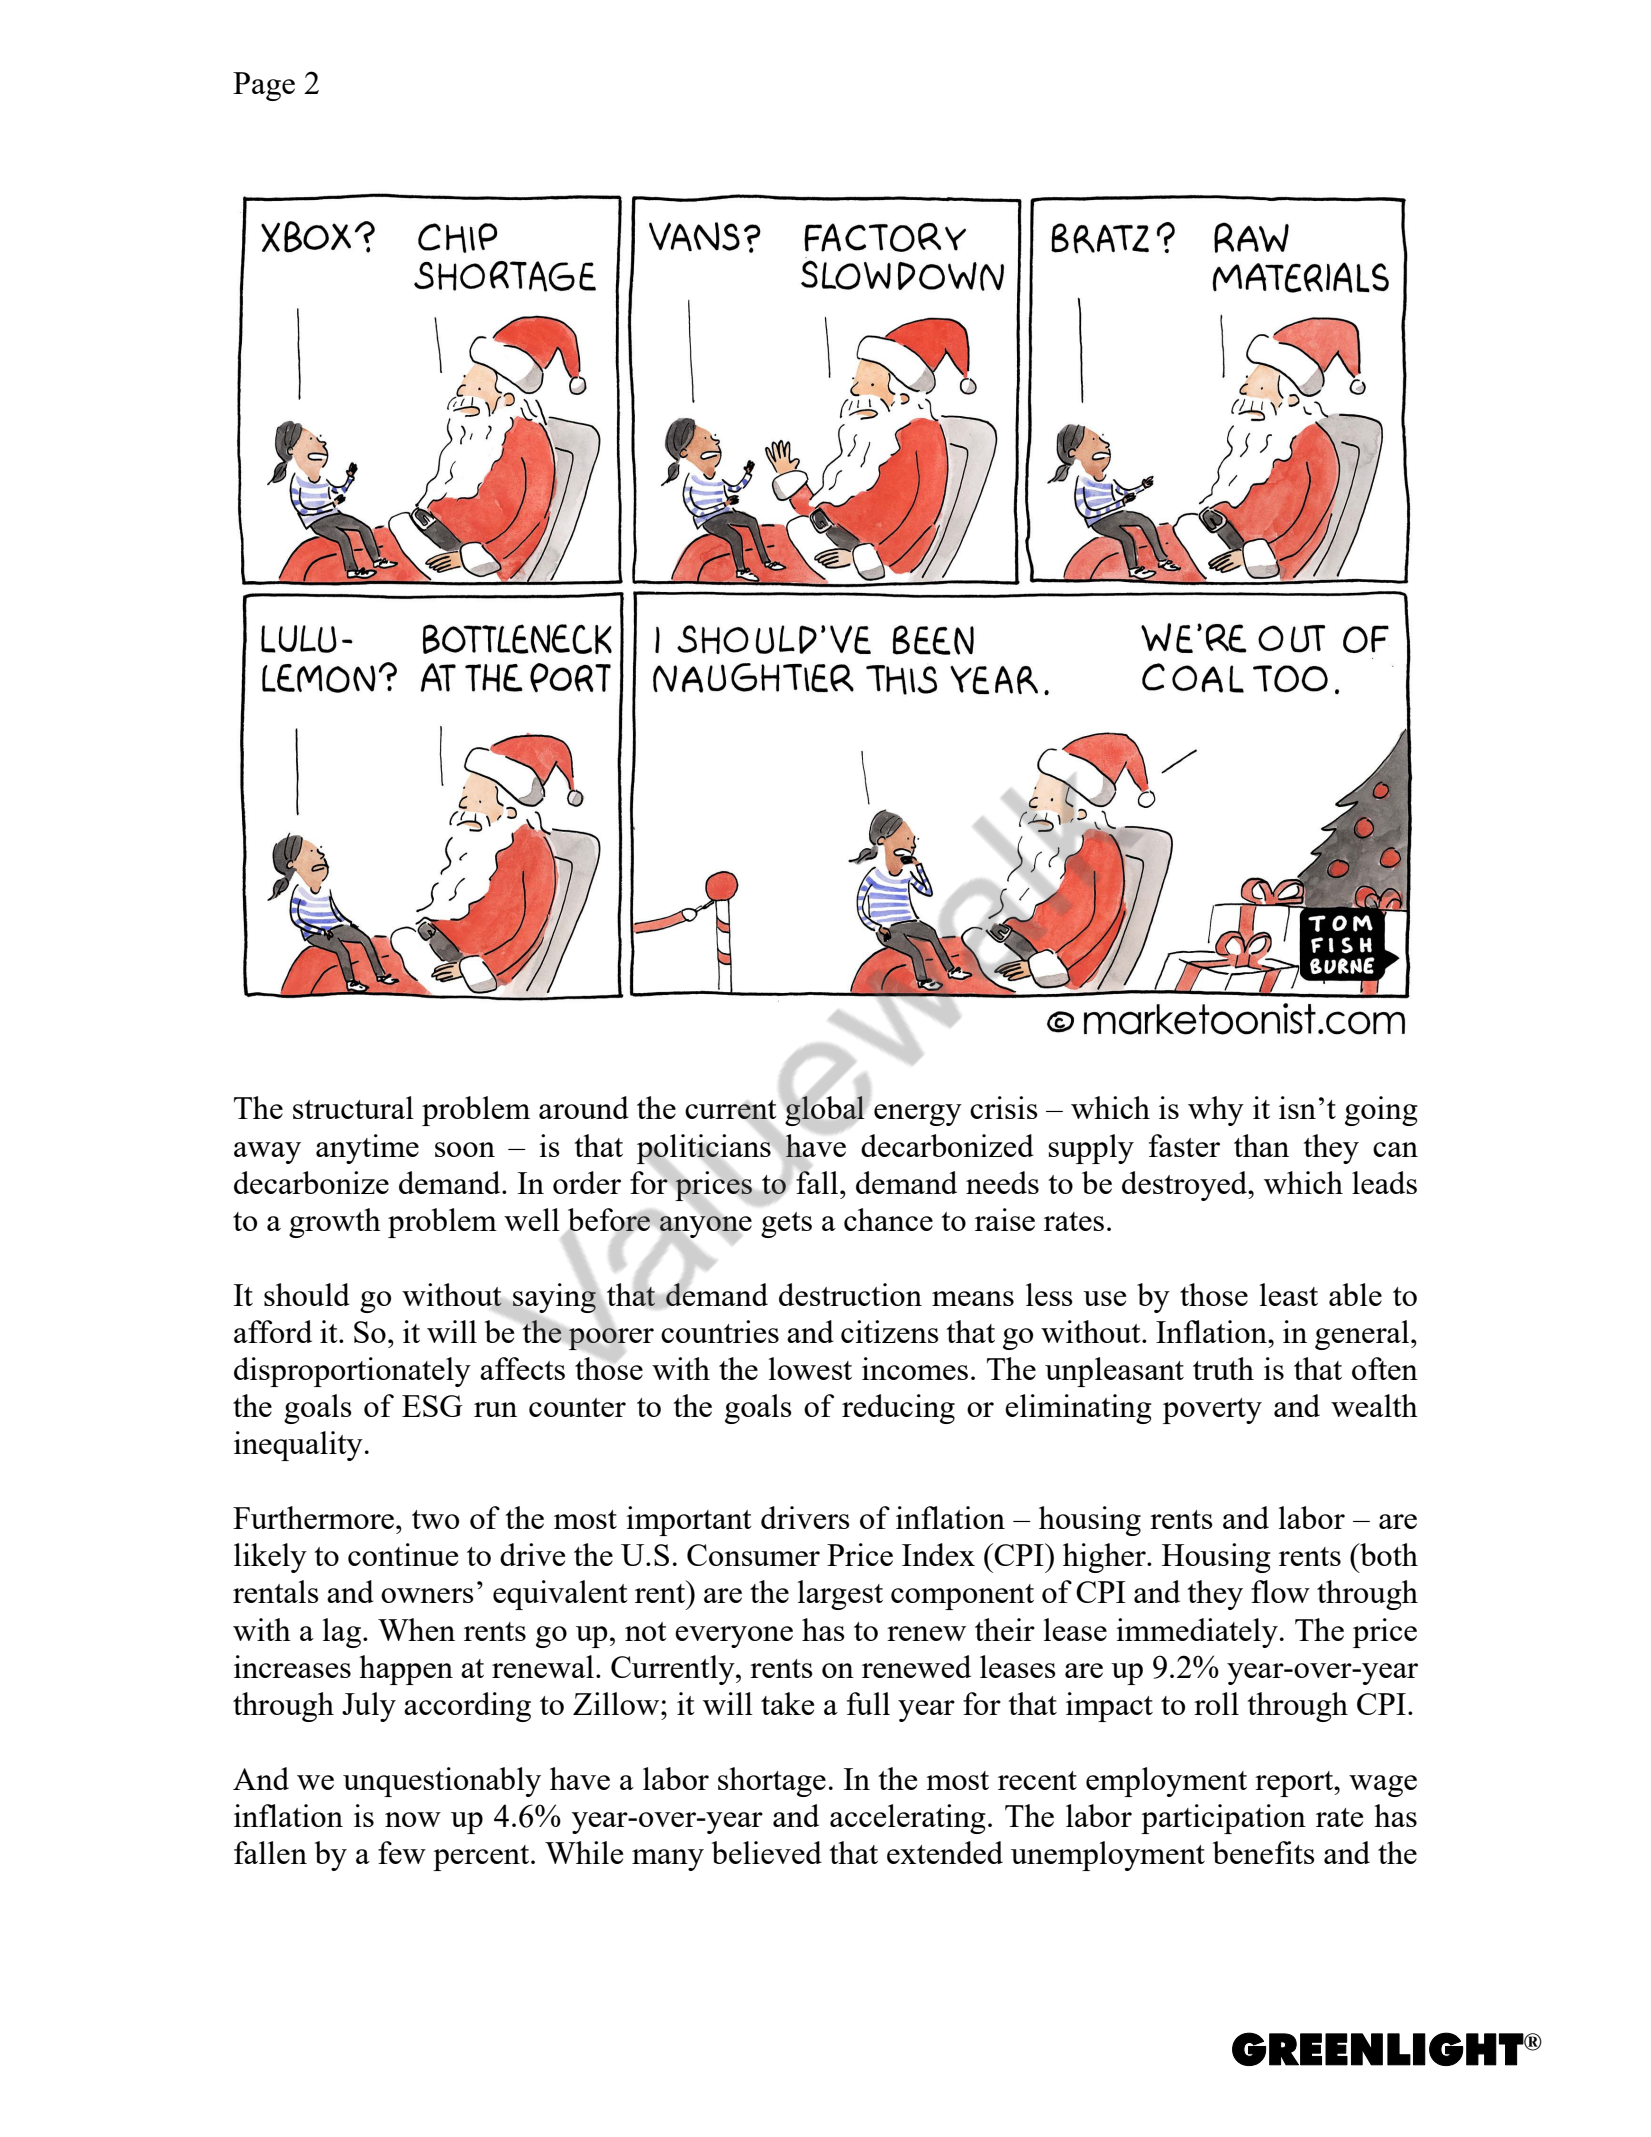  Describe the element at coordinates (1223, 1819) in the screenshot. I see `participation` at that location.
